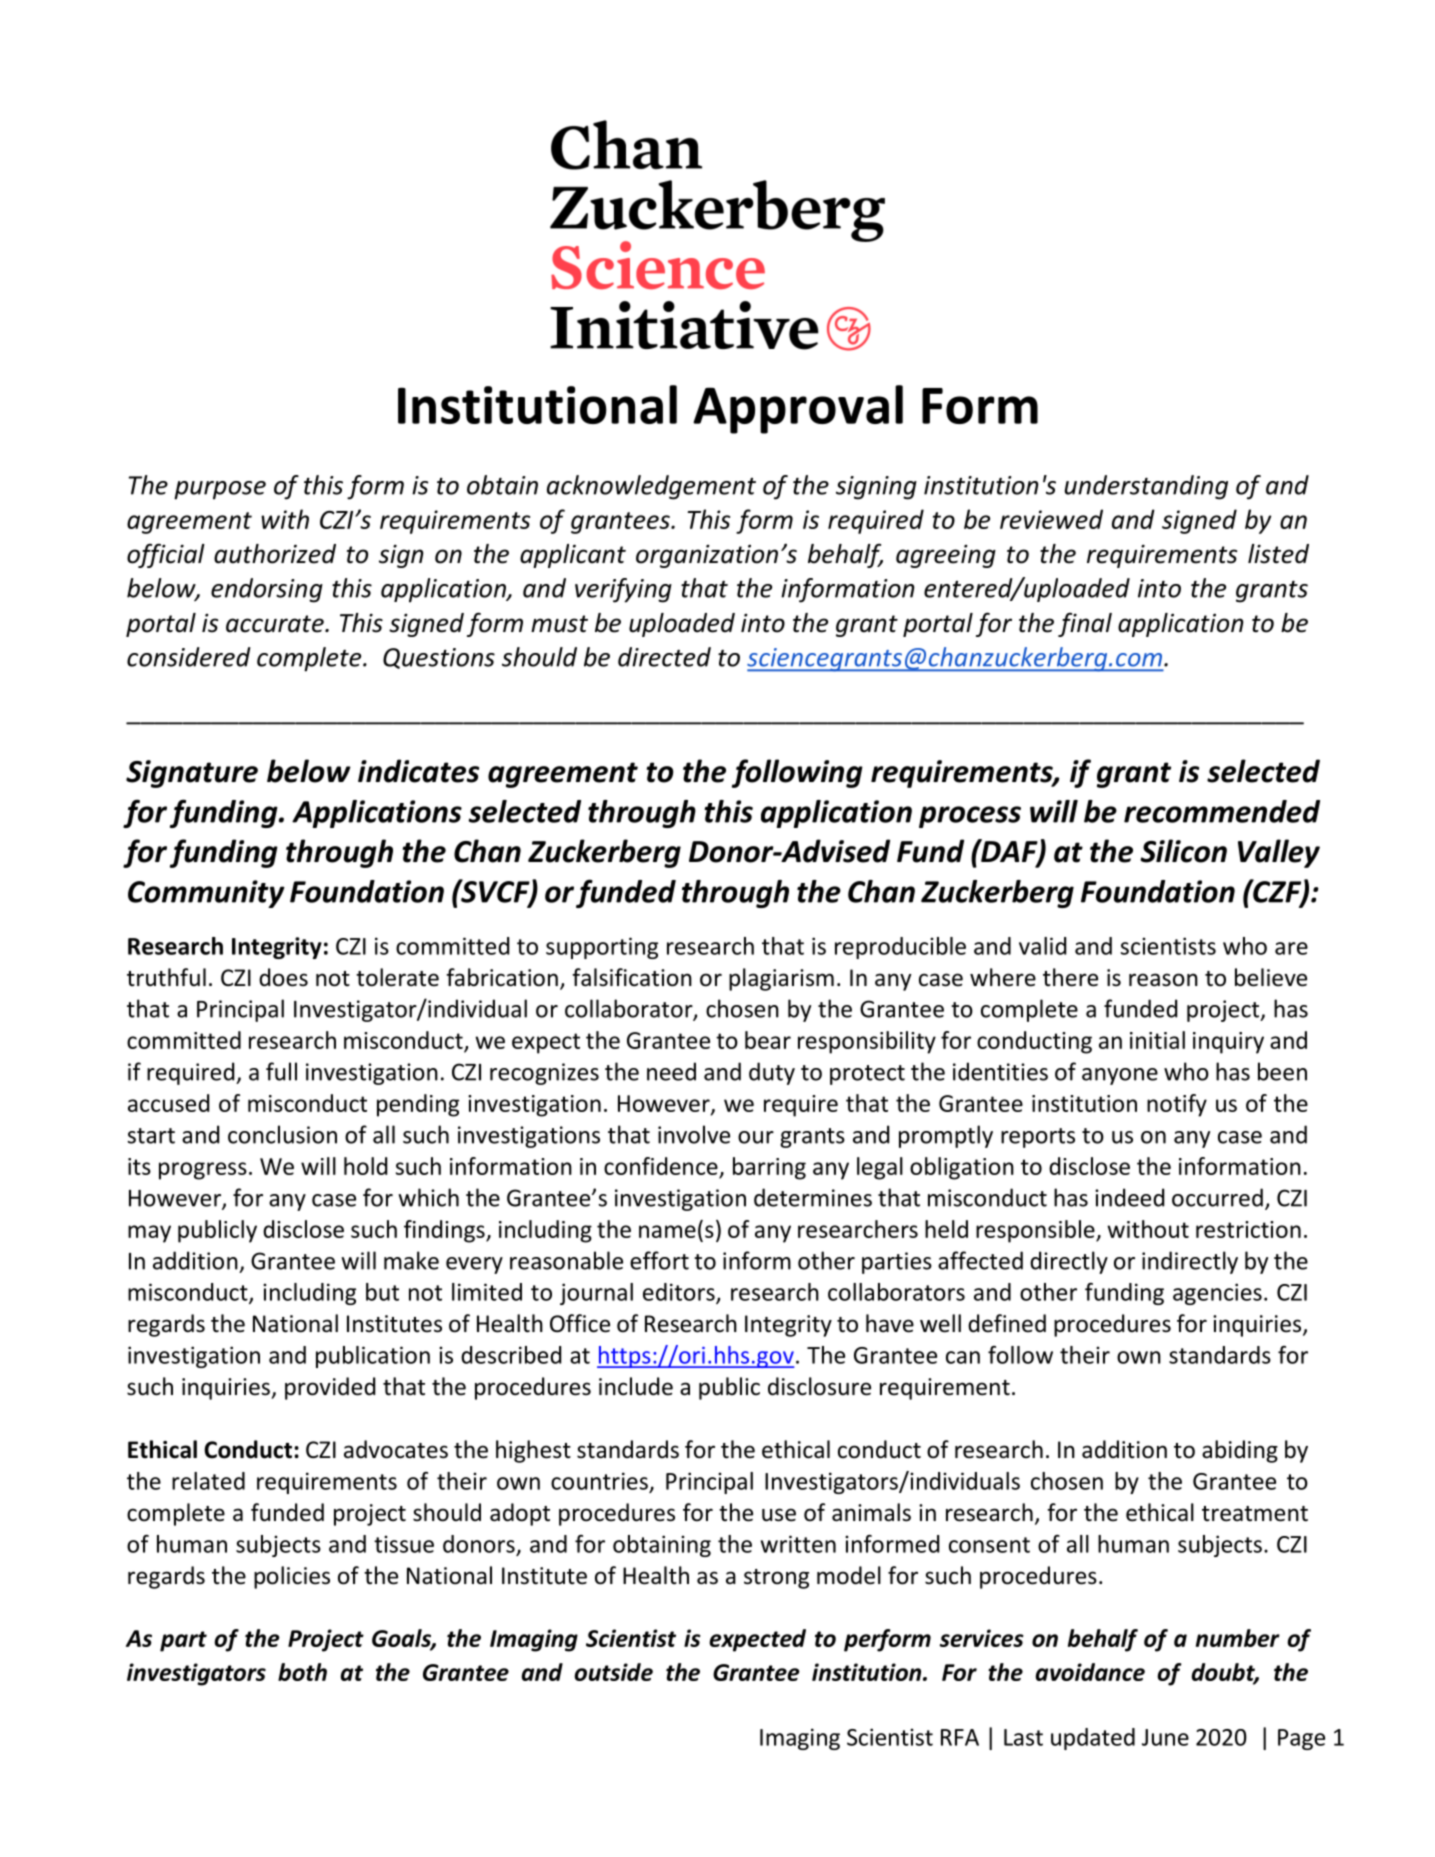 This page has height=1857, width=1435. I want to click on both, so click(302, 1672).
